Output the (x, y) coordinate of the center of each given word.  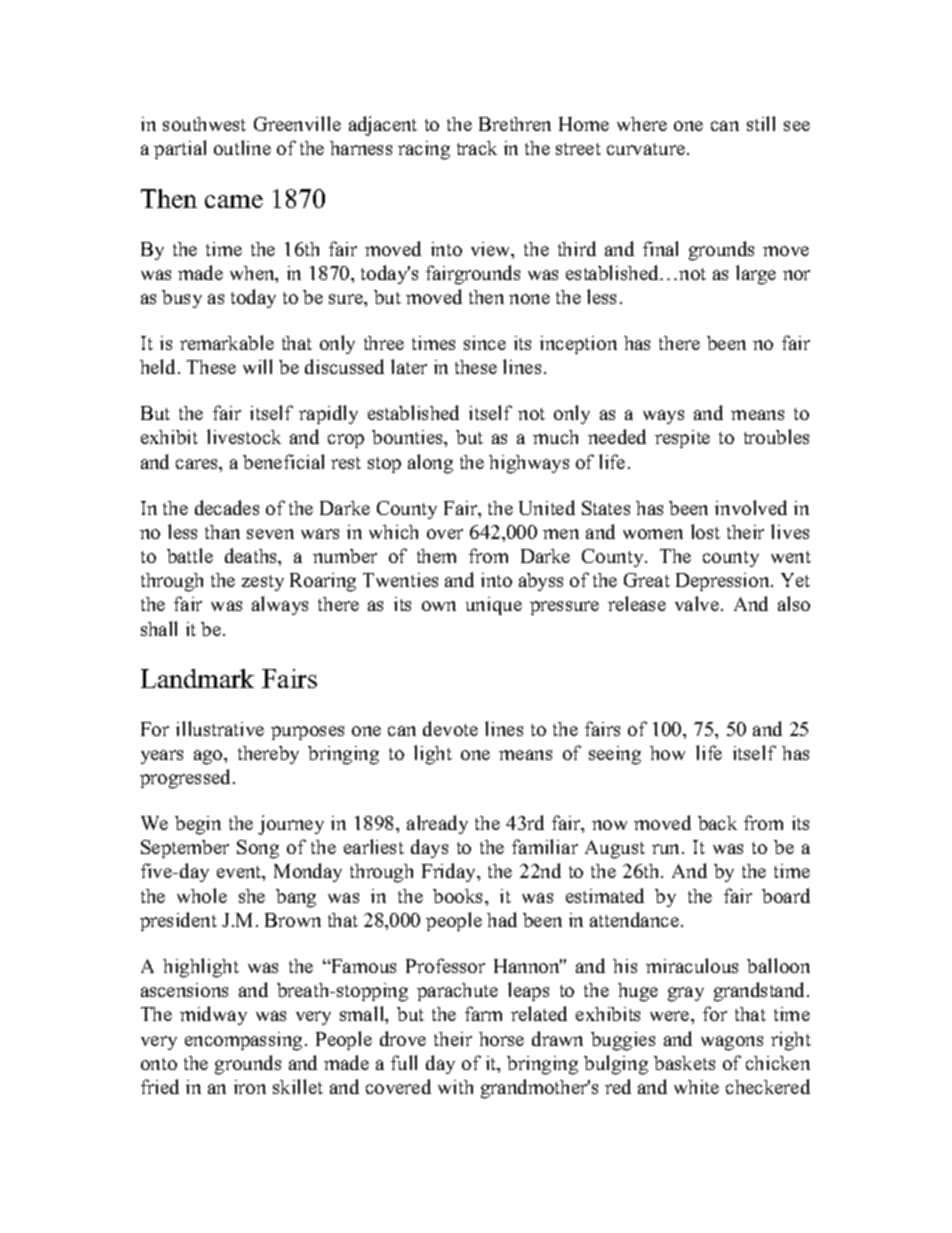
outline (242, 147)
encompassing (243, 1041)
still (761, 123)
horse (501, 1039)
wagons (732, 1043)
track (477, 148)
